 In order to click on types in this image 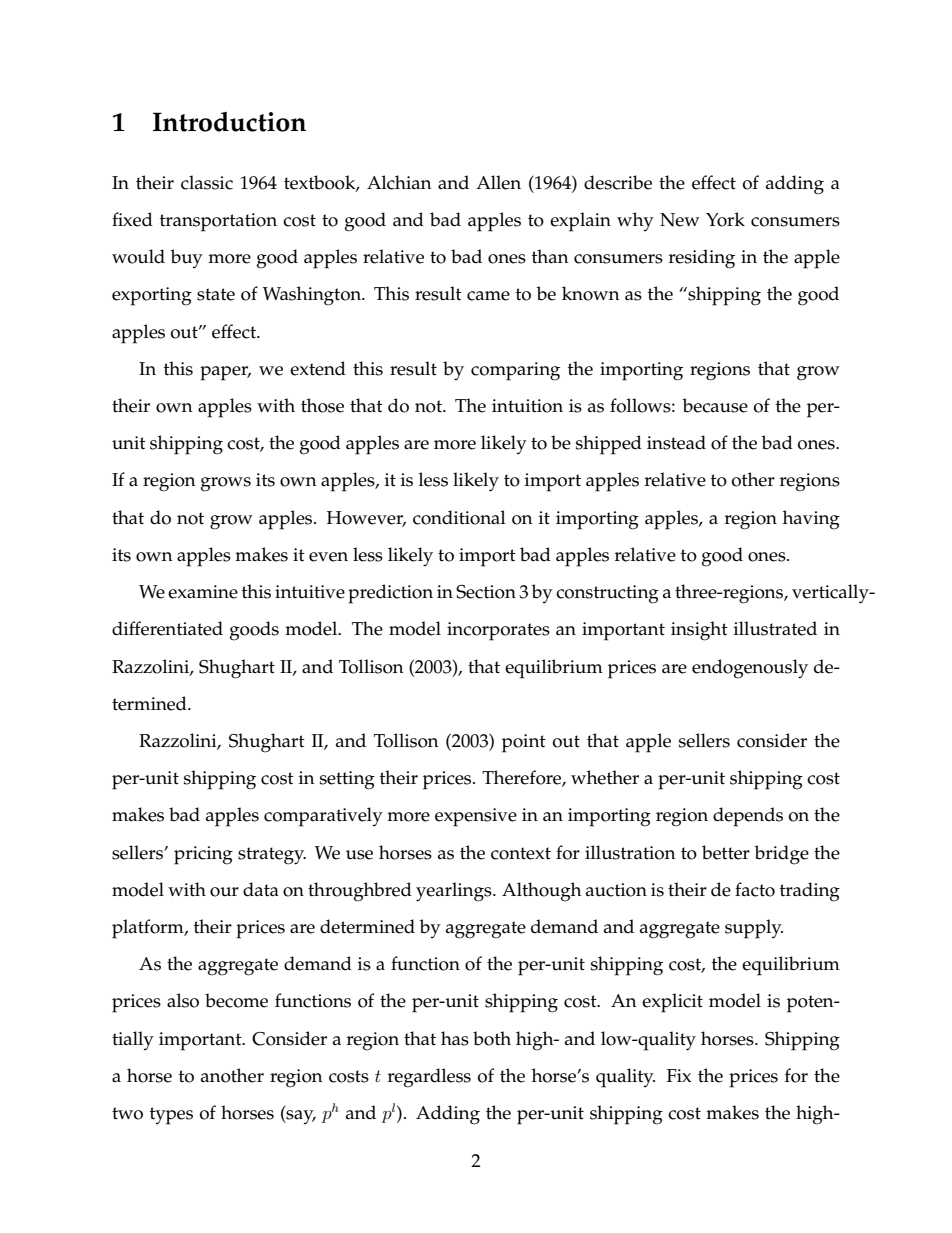, I will do `click(171, 1116)`.
